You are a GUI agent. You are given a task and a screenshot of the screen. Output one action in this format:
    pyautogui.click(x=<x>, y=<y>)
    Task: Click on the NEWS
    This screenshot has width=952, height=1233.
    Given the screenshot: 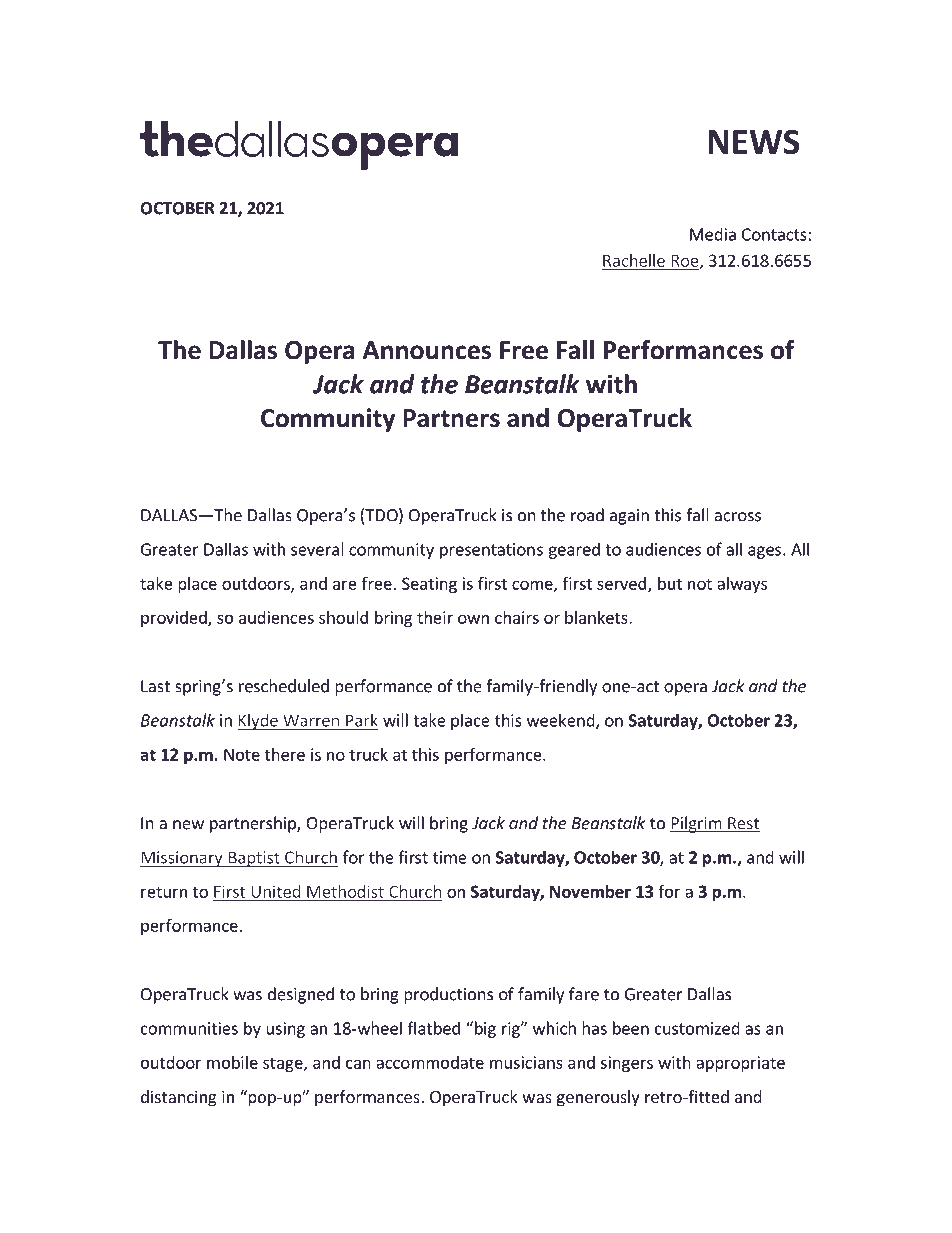 What is the action you would take?
    pyautogui.click(x=754, y=141)
